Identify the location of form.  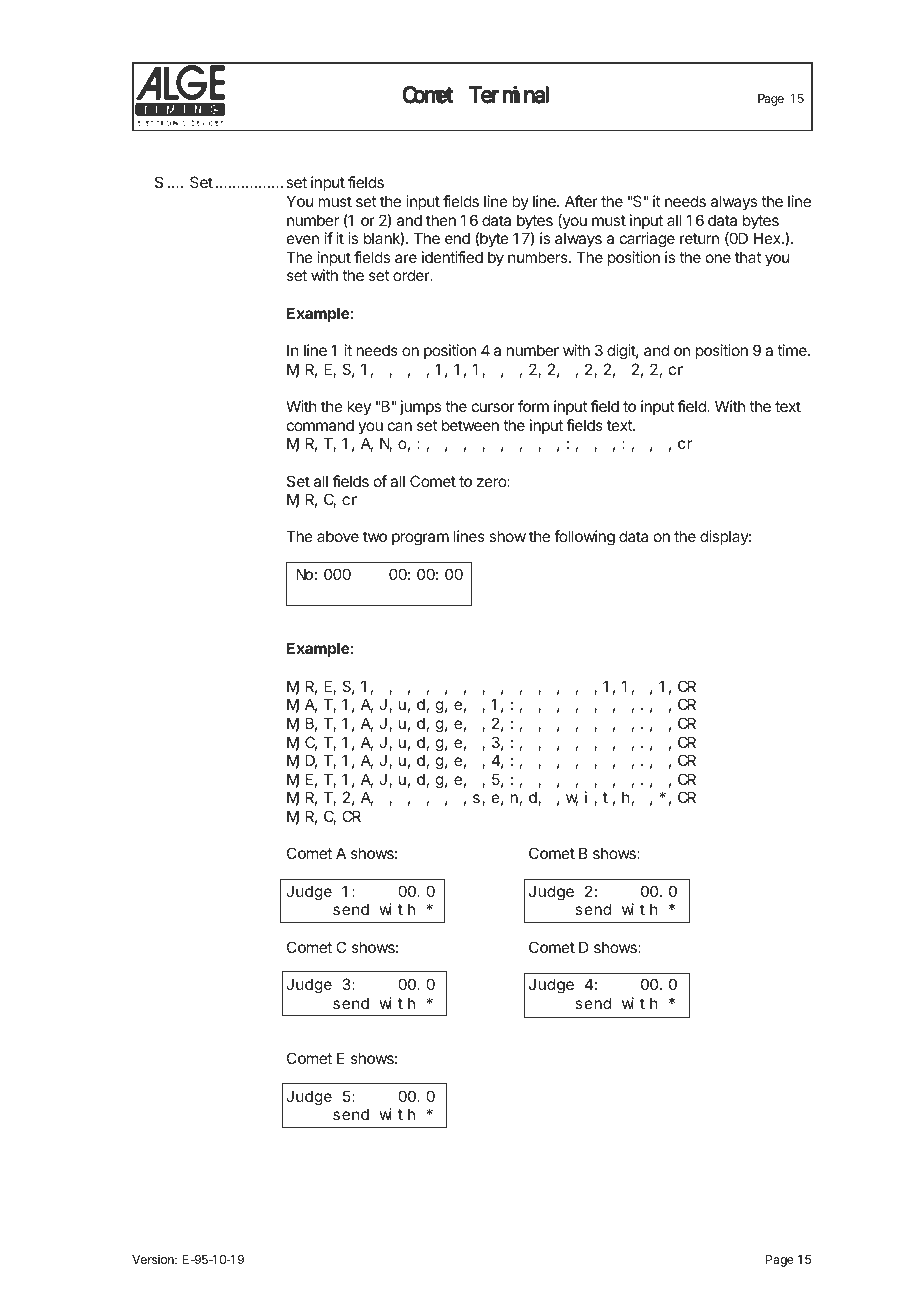
(533, 406).
